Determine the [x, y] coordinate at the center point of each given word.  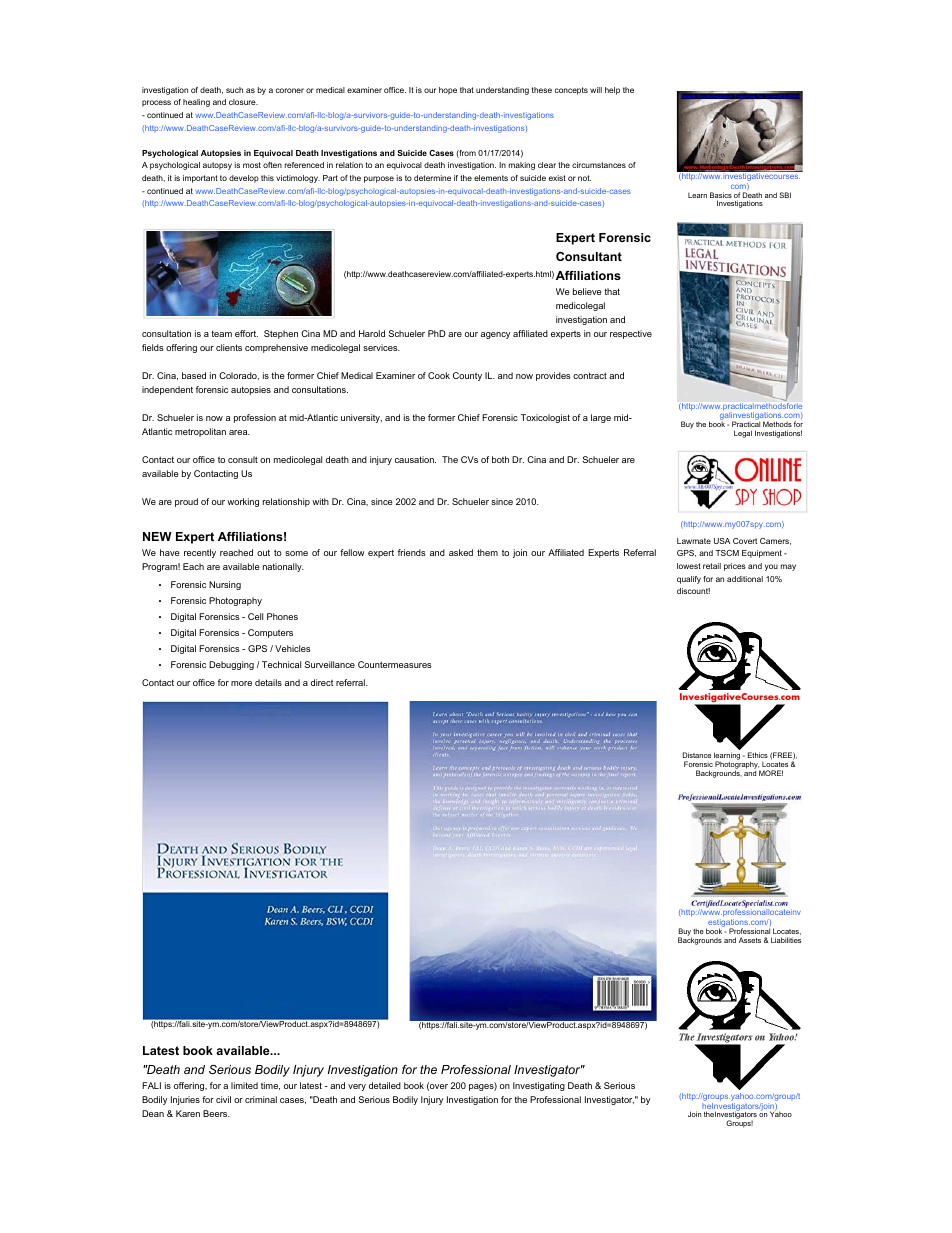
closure [243, 102]
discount [693, 591]
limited [244, 1085]
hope [448, 91]
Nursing [225, 585]
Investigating [539, 1086]
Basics [721, 196]
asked [461, 552]
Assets [750, 940]
